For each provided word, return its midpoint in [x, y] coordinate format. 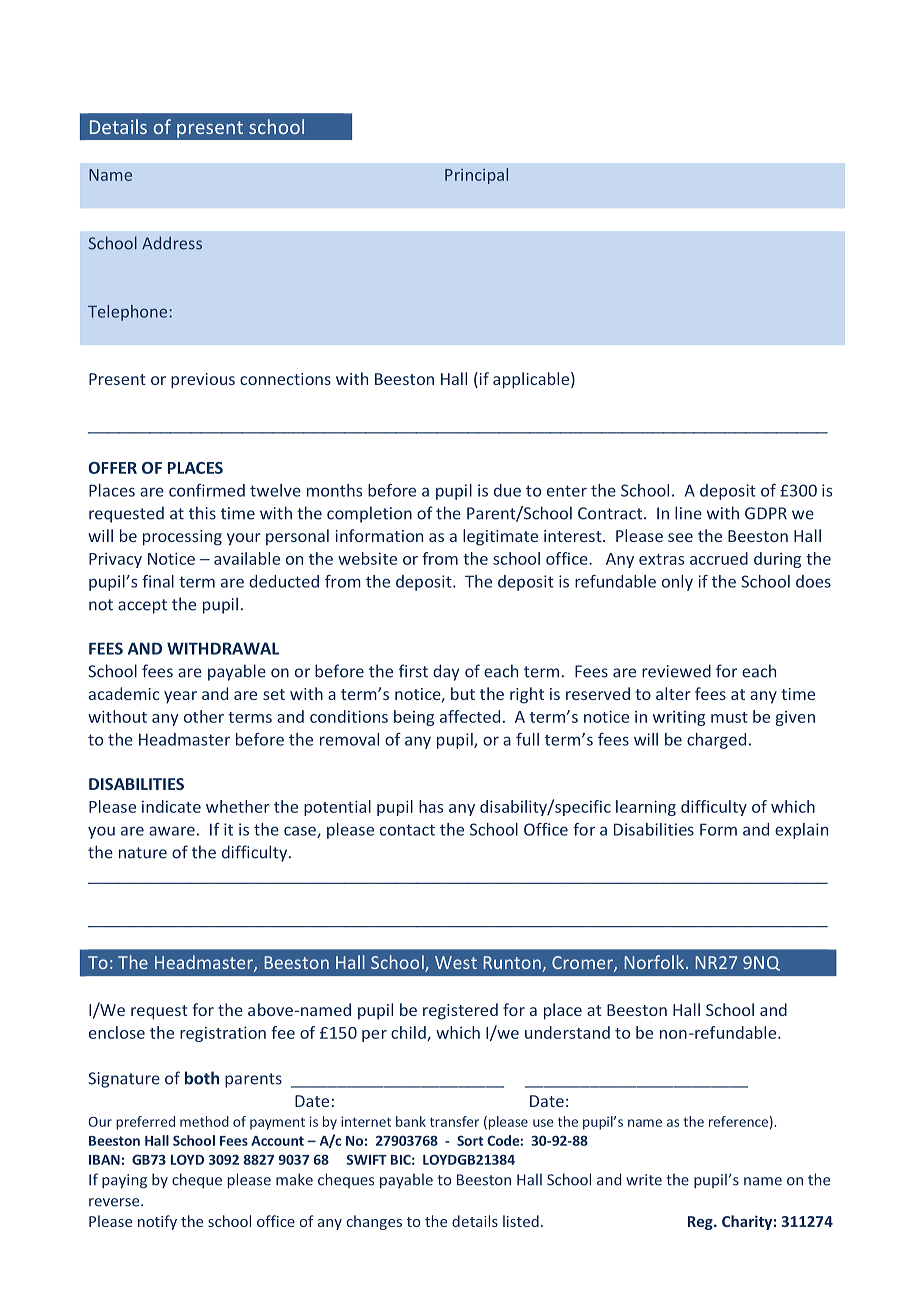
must [729, 717]
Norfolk [654, 962]
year [180, 697]
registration [223, 1034]
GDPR [766, 513]
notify [157, 1222]
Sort [470, 1140]
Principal [476, 176]
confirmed [207, 490]
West [456, 962]
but [463, 693]
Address [172, 243]
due [507, 490]
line [688, 513]
